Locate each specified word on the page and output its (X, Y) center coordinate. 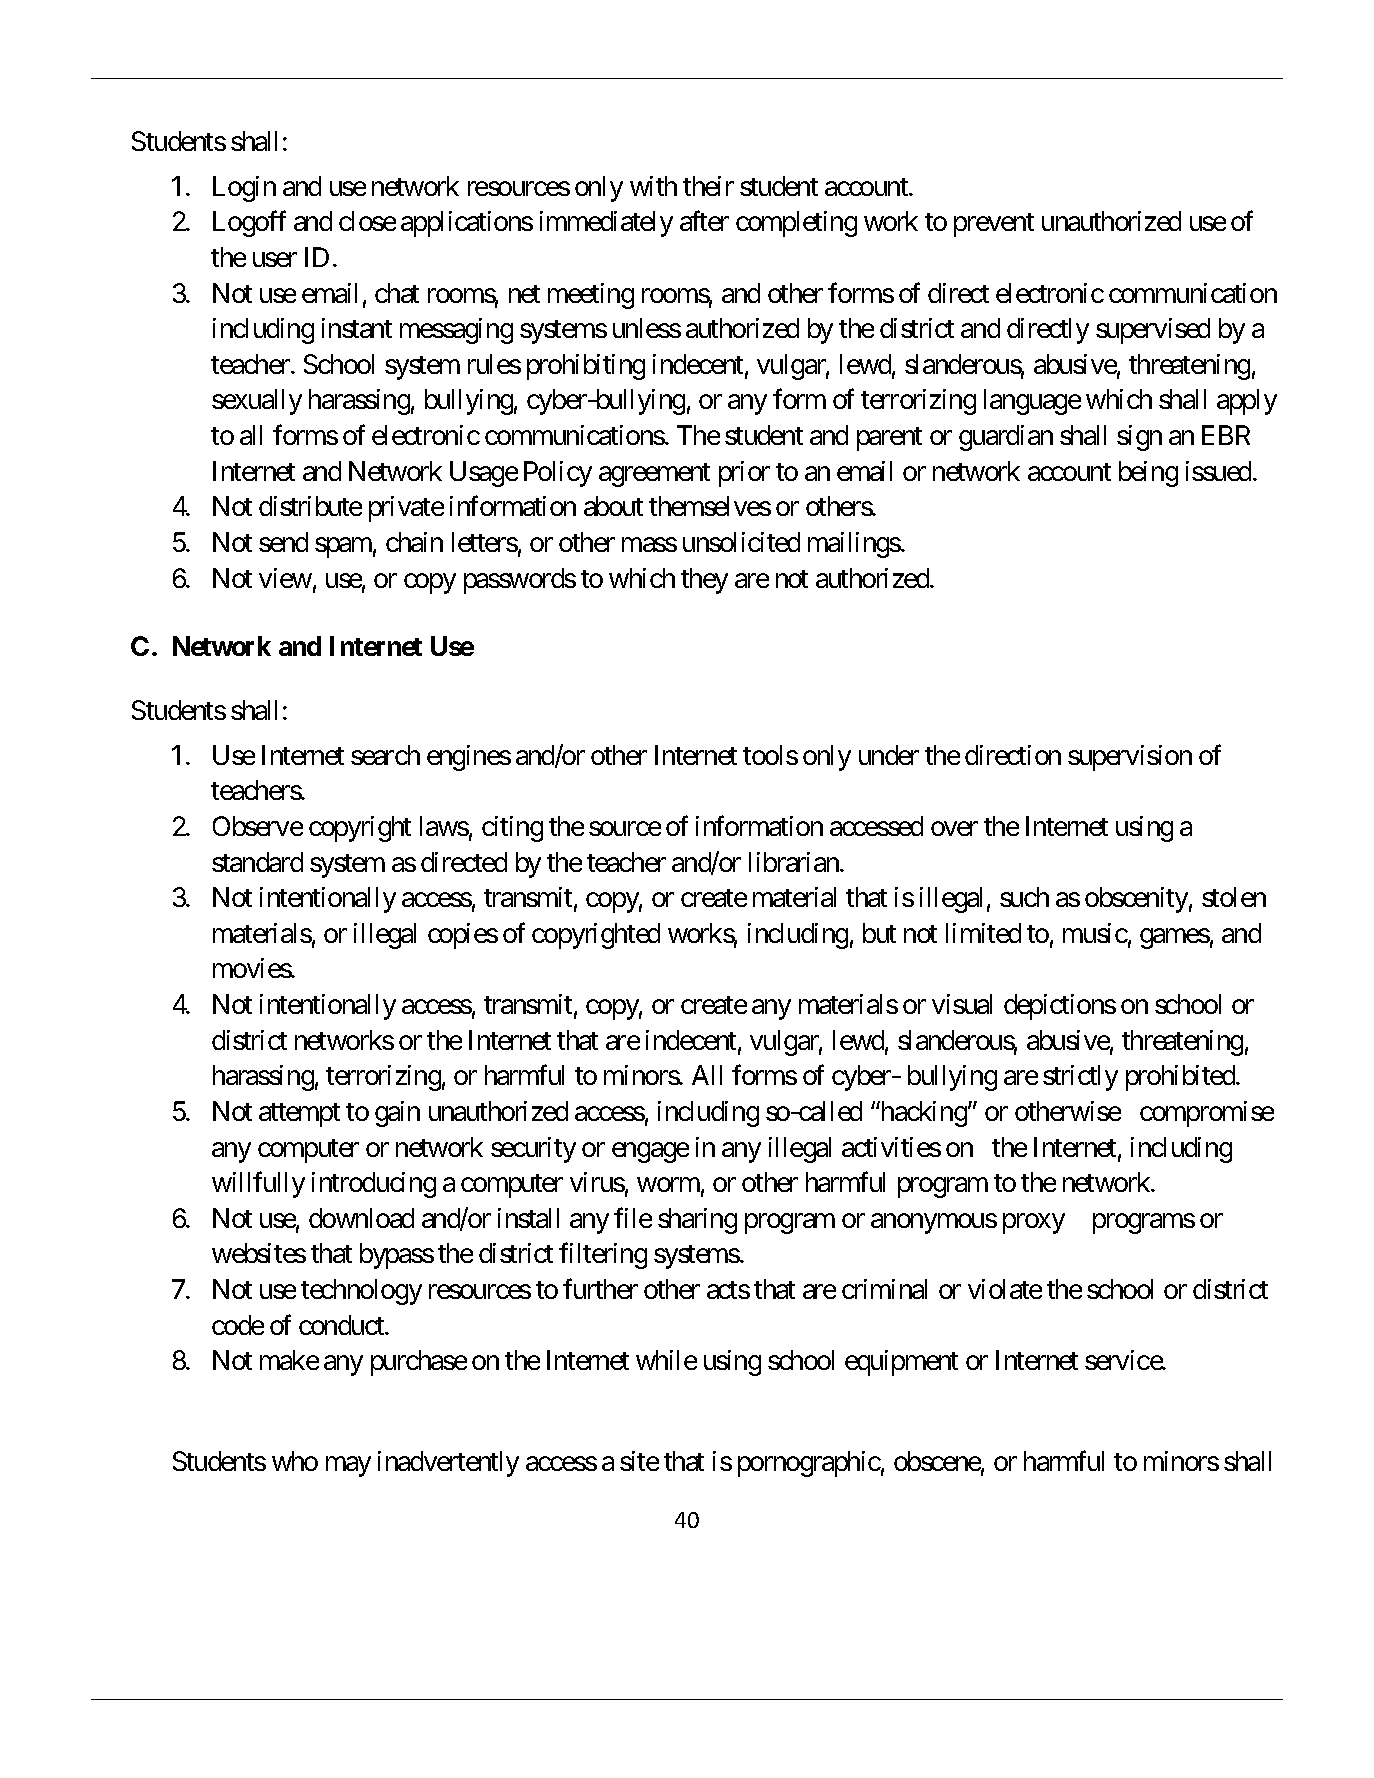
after (704, 221)
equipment (901, 1363)
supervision (1130, 758)
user (275, 260)
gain (397, 1114)
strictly (1080, 1078)
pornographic (809, 1464)
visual (962, 1004)
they (704, 581)
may (348, 1467)
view (285, 578)
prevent (994, 225)
